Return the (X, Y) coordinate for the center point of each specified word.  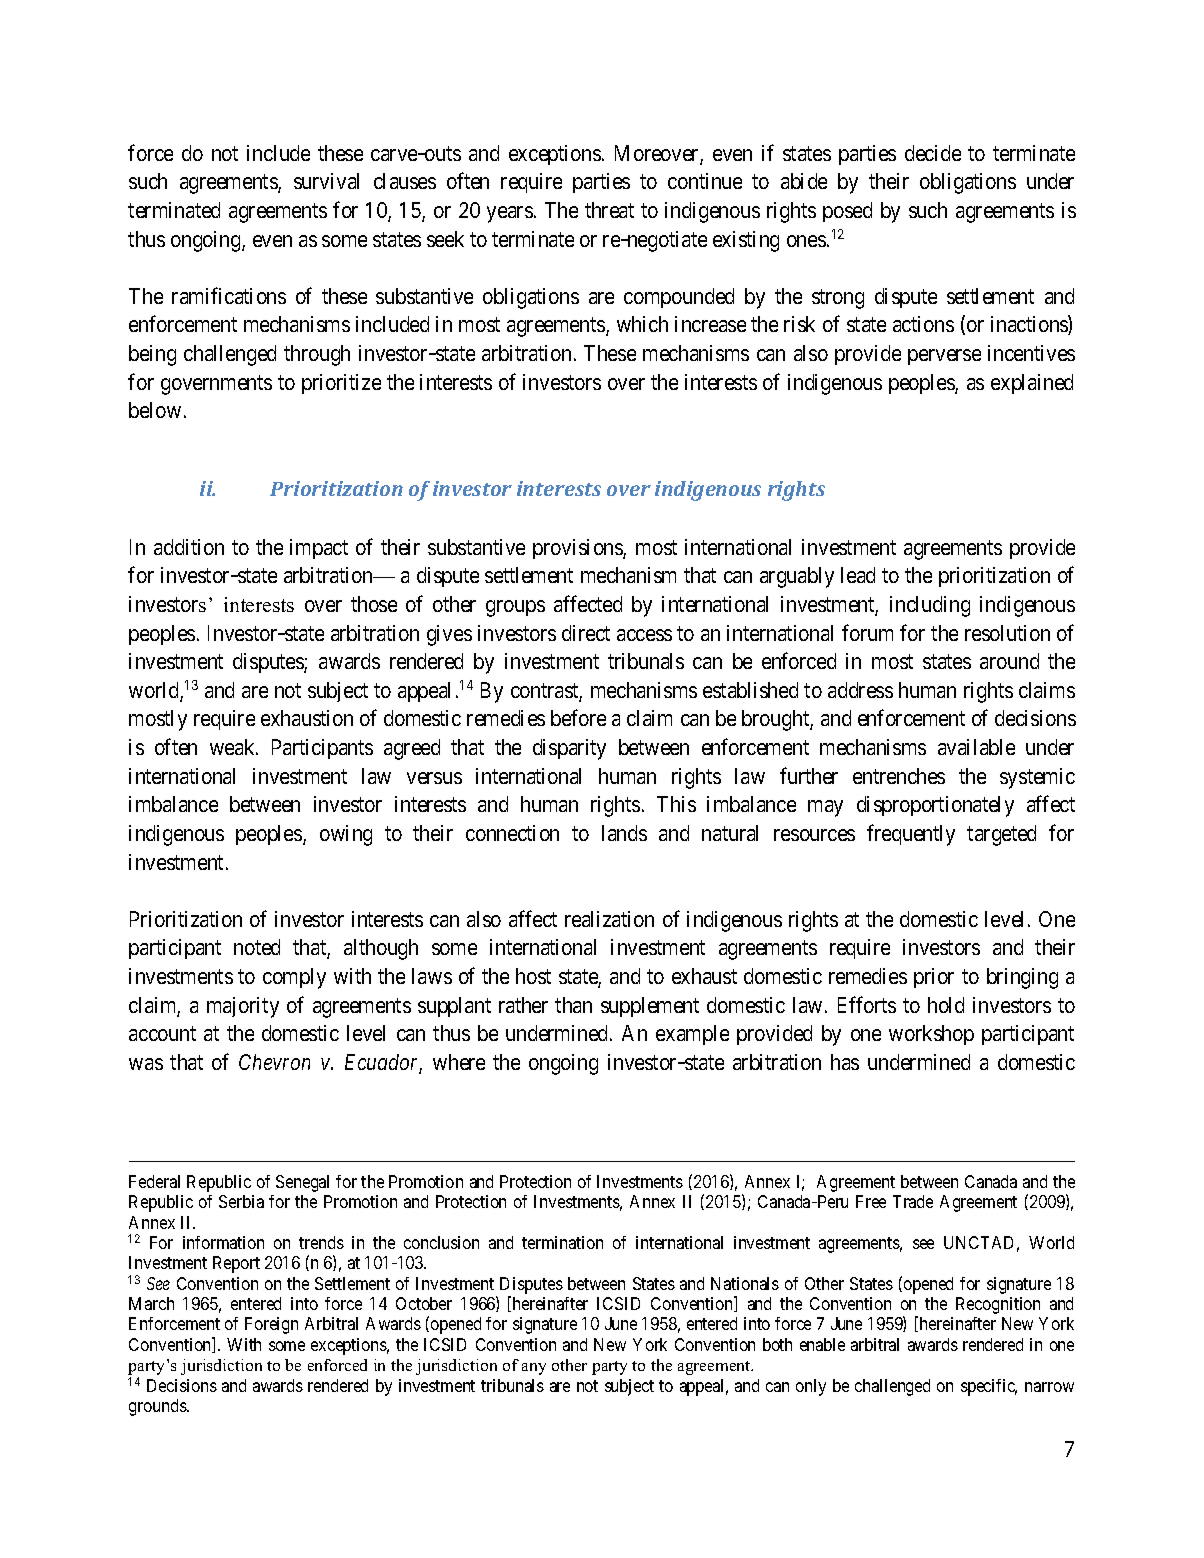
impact (319, 549)
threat (609, 210)
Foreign (271, 1325)
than (573, 1005)
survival (326, 181)
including (930, 606)
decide (933, 153)
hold (946, 1005)
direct (586, 633)
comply (294, 978)
